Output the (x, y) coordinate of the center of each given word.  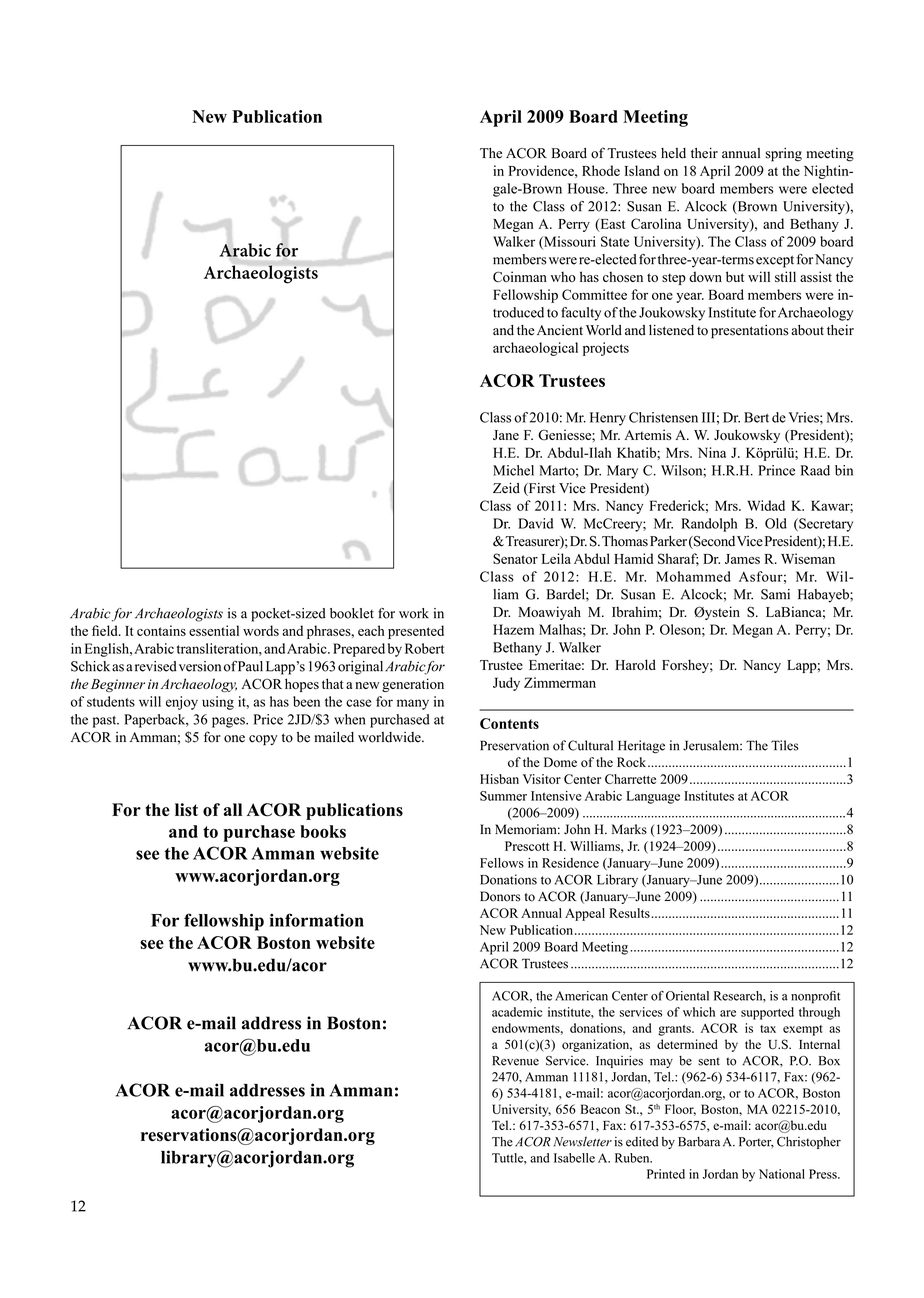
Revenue (515, 1061)
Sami (775, 594)
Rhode (601, 170)
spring (783, 155)
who (563, 276)
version (200, 666)
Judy (506, 684)
